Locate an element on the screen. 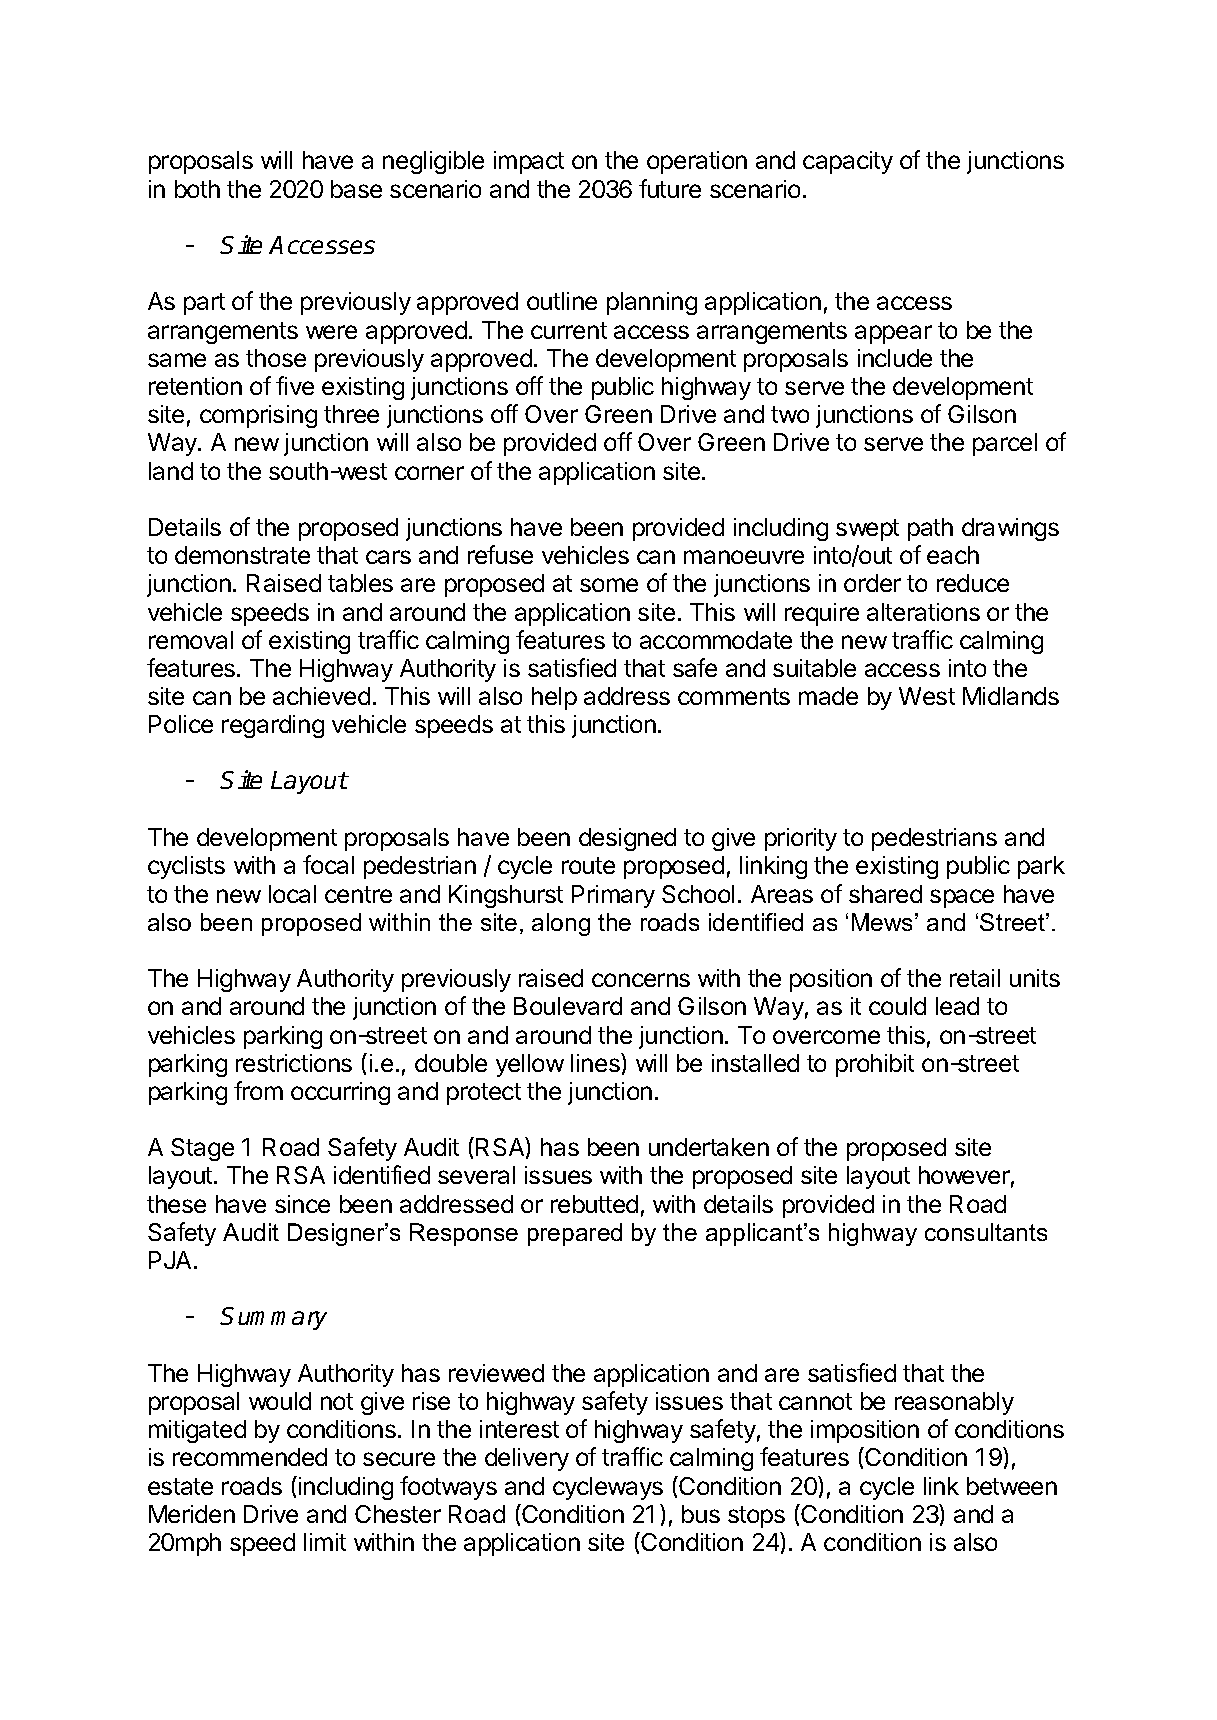 The height and width of the screenshot is (1720, 1217). route is located at coordinates (588, 865).
